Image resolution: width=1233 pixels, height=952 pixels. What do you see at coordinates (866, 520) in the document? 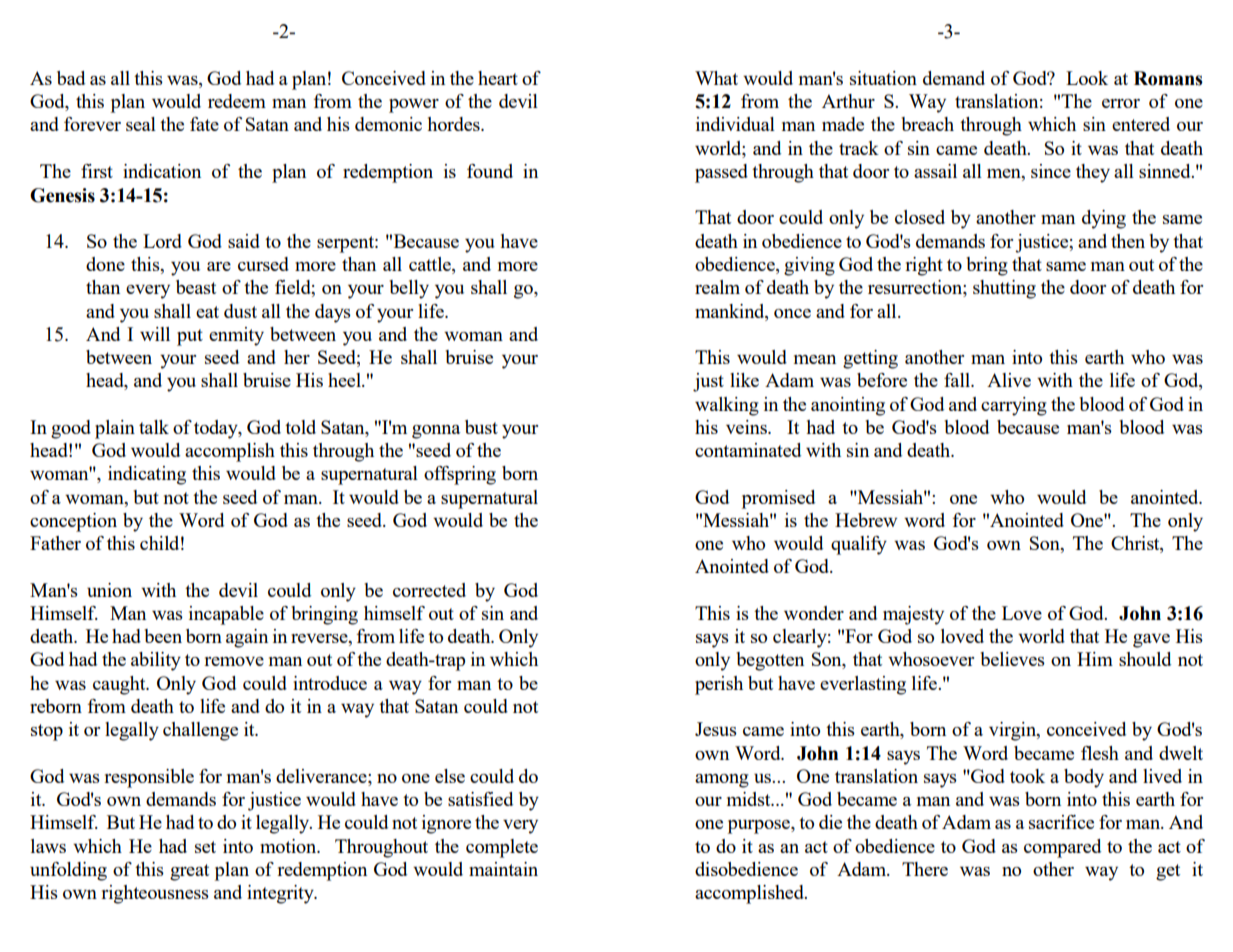
I see `Hebrew` at bounding box center [866, 520].
